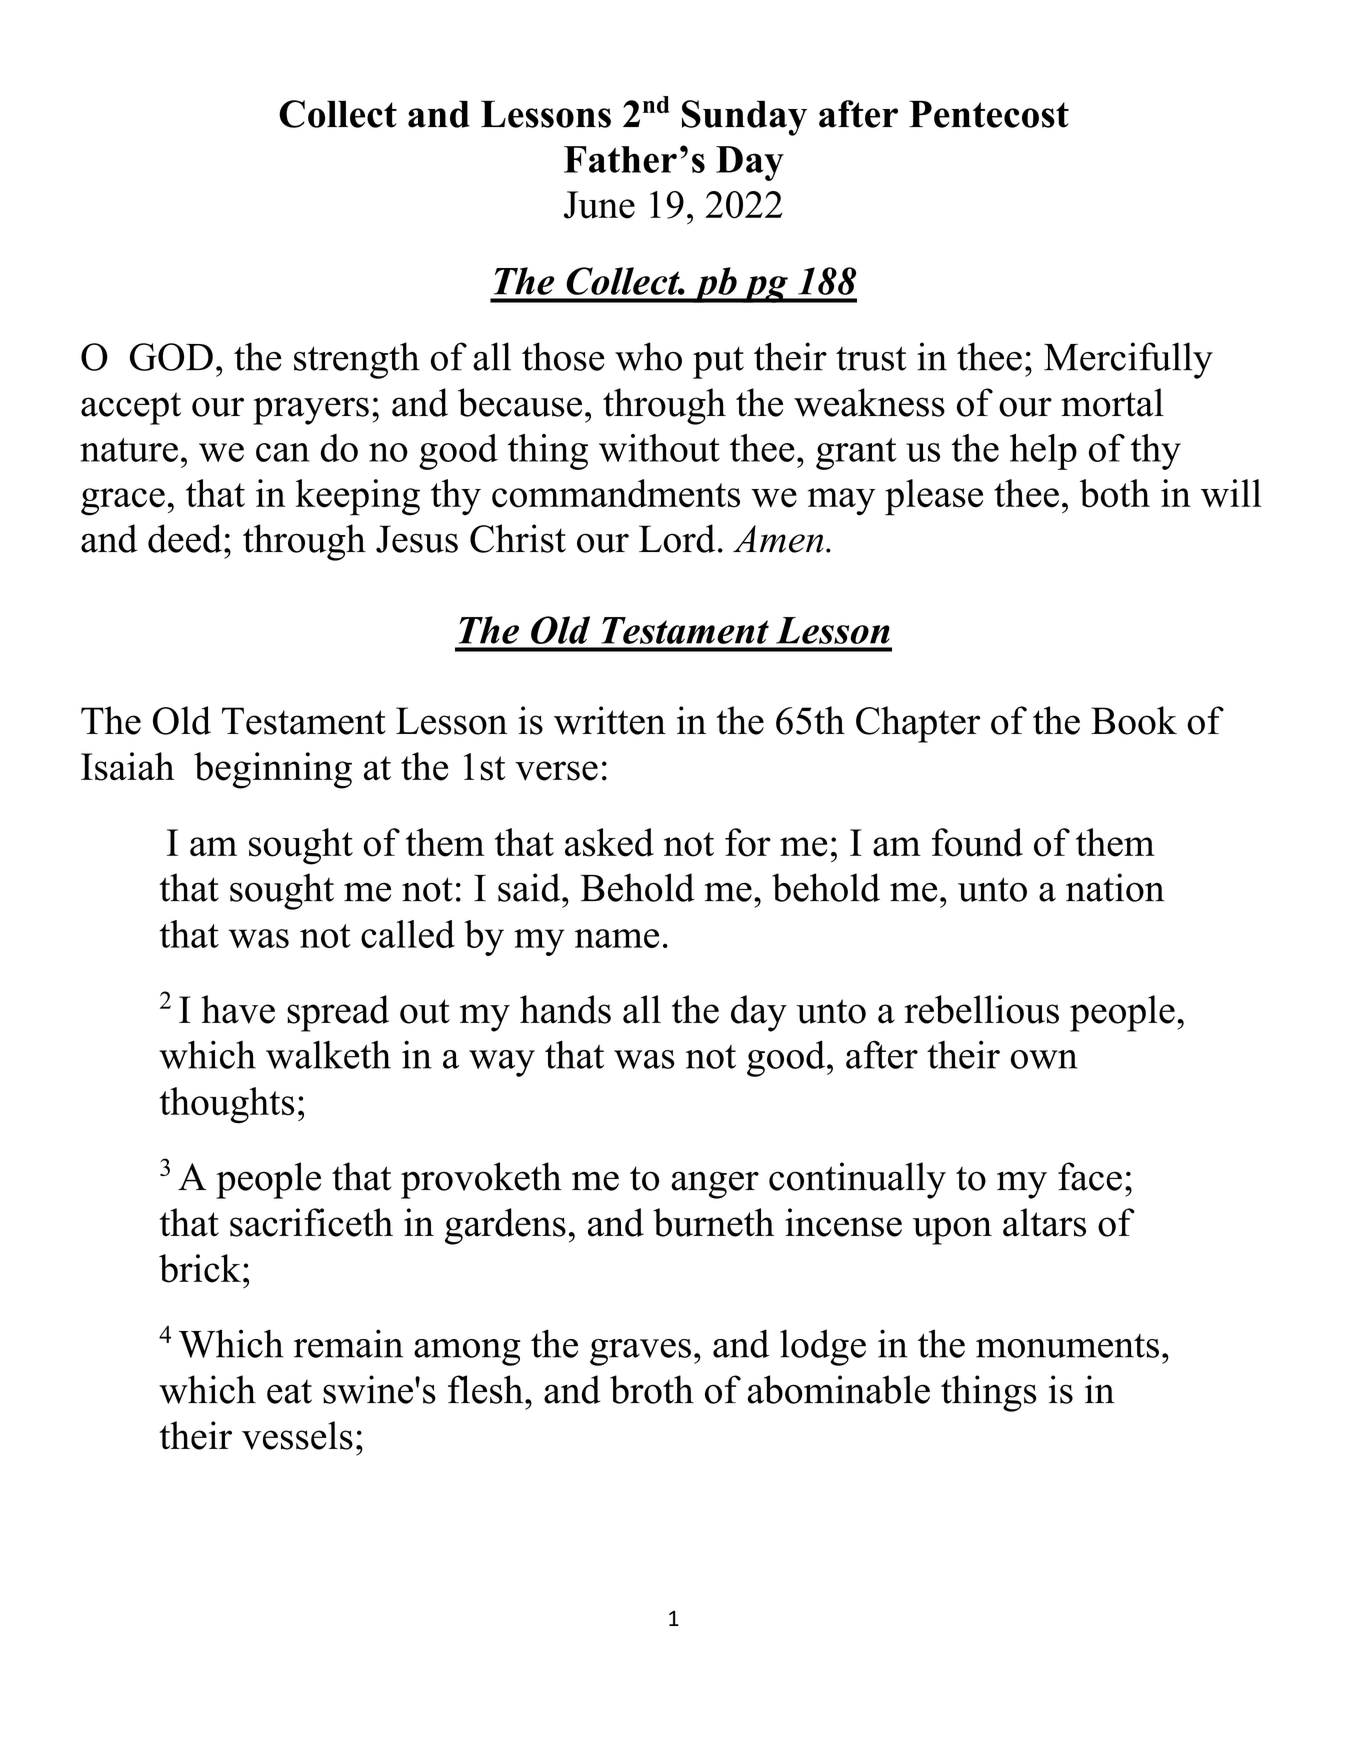 This screenshot has width=1345, height=1740. I want to click on GOD, so click(171, 357).
